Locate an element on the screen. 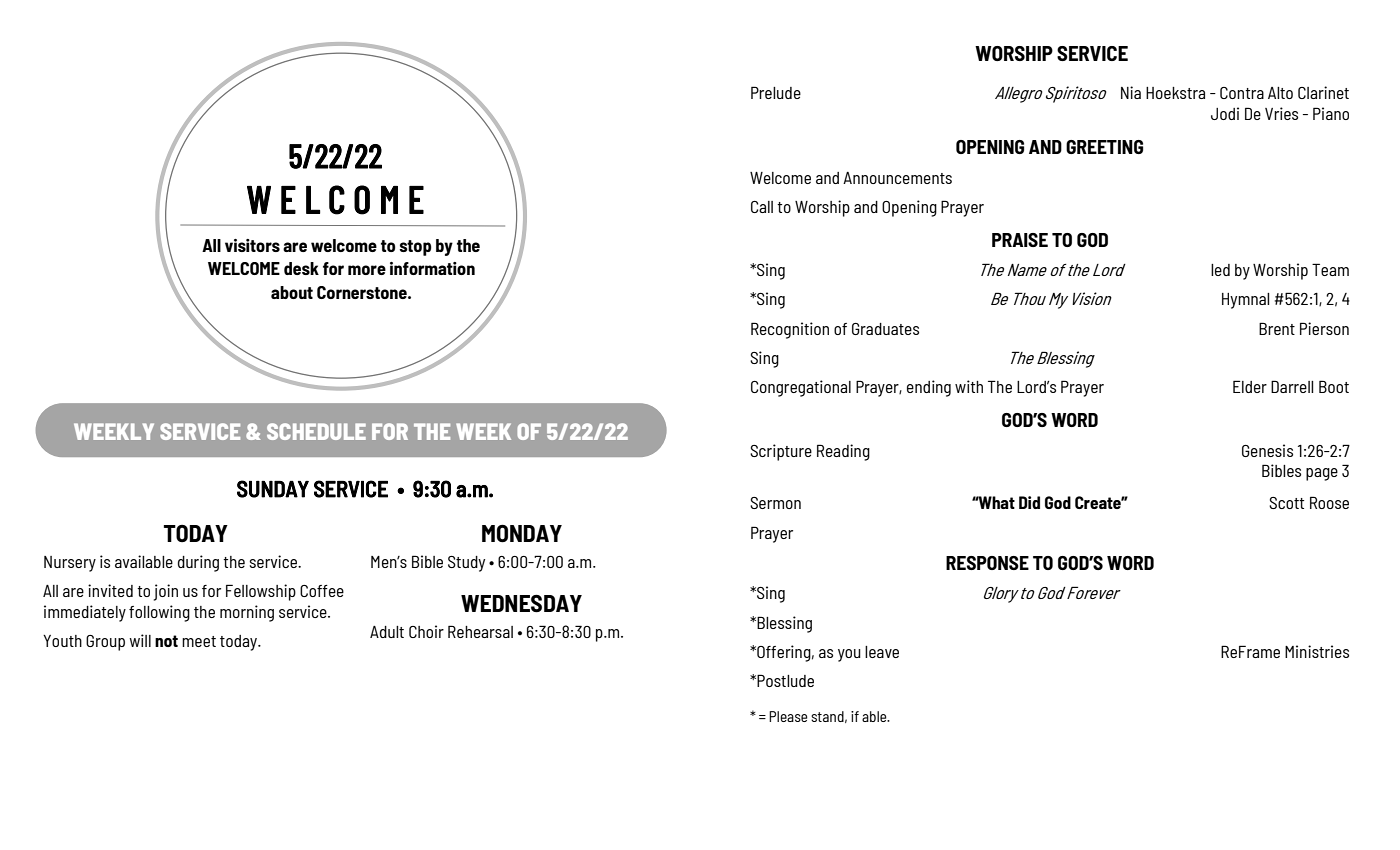 The width and height of the screenshot is (1400, 850). Please is located at coordinates (788, 716).
